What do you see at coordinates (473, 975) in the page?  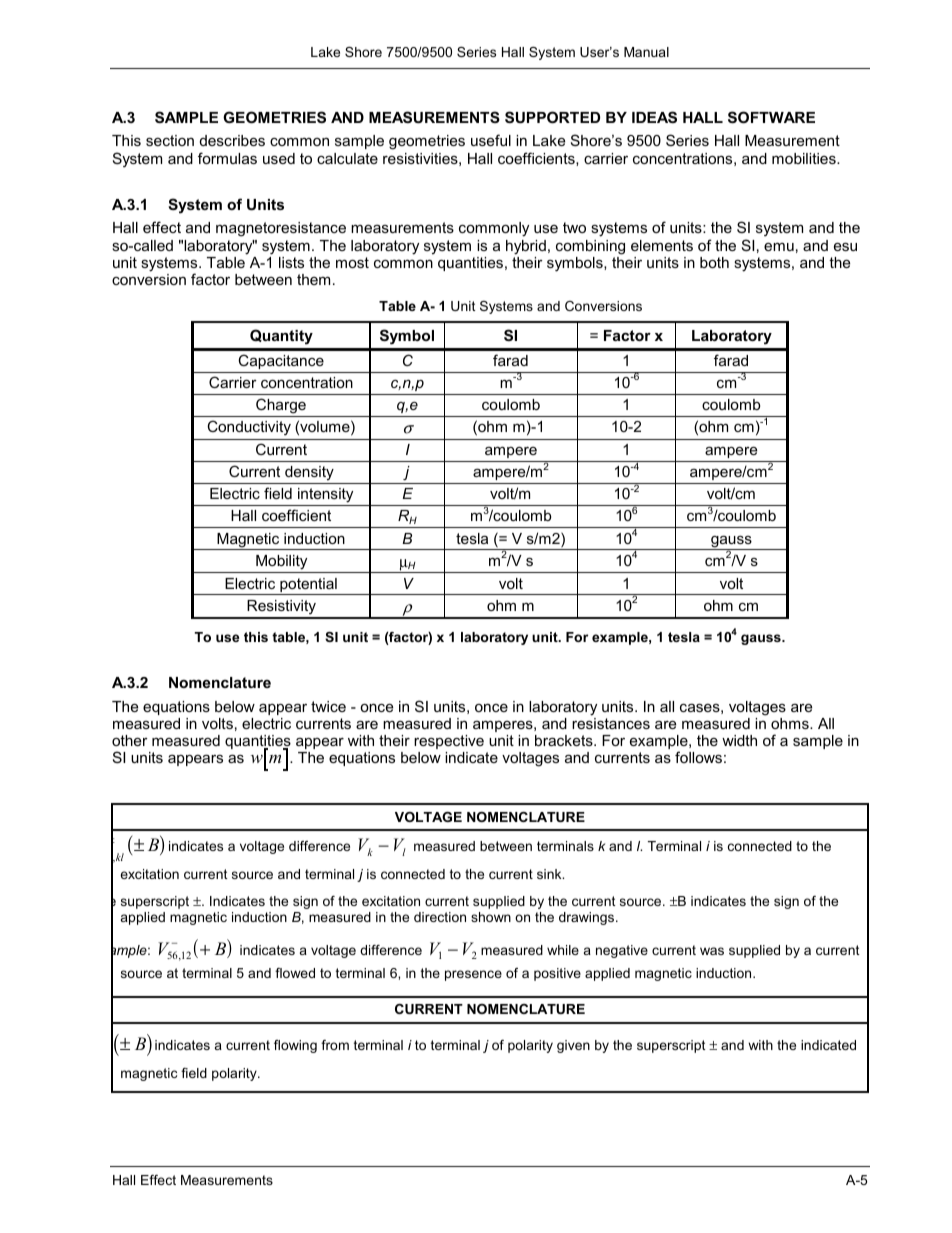 I see `presence` at bounding box center [473, 975].
